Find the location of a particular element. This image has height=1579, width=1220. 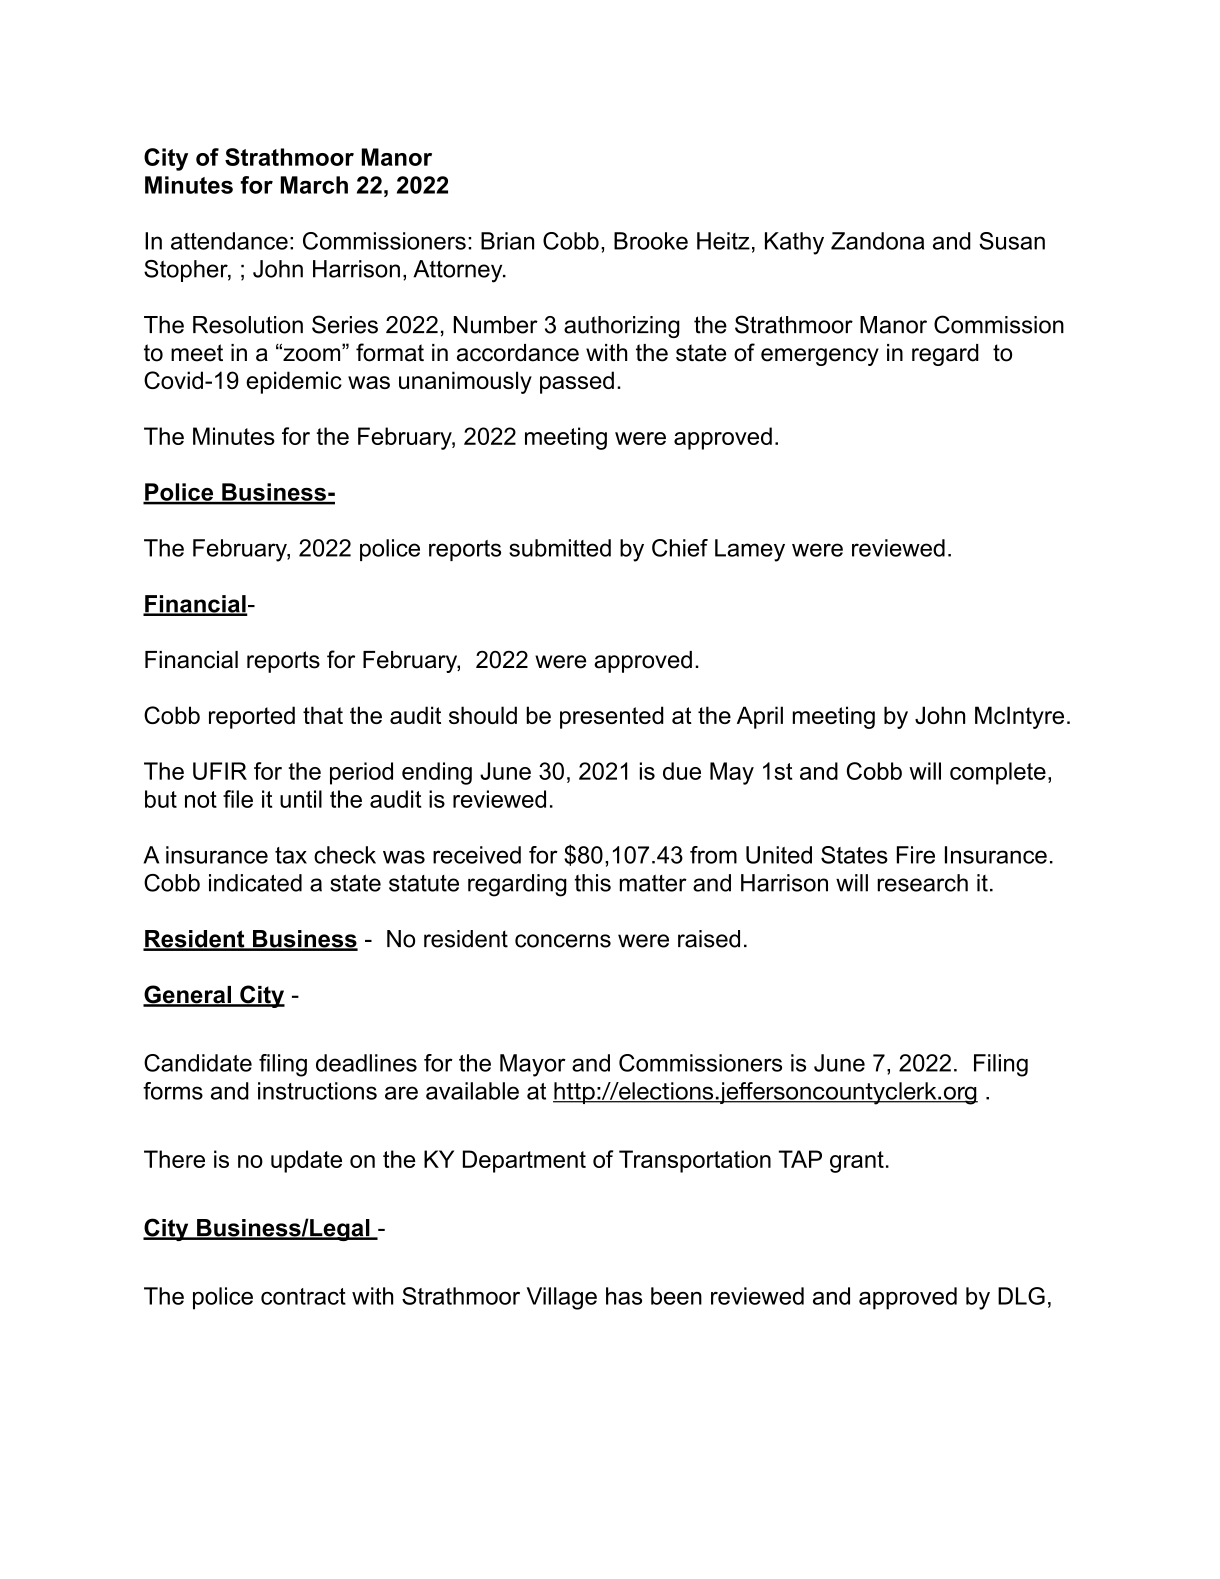

reported is located at coordinates (252, 717).
